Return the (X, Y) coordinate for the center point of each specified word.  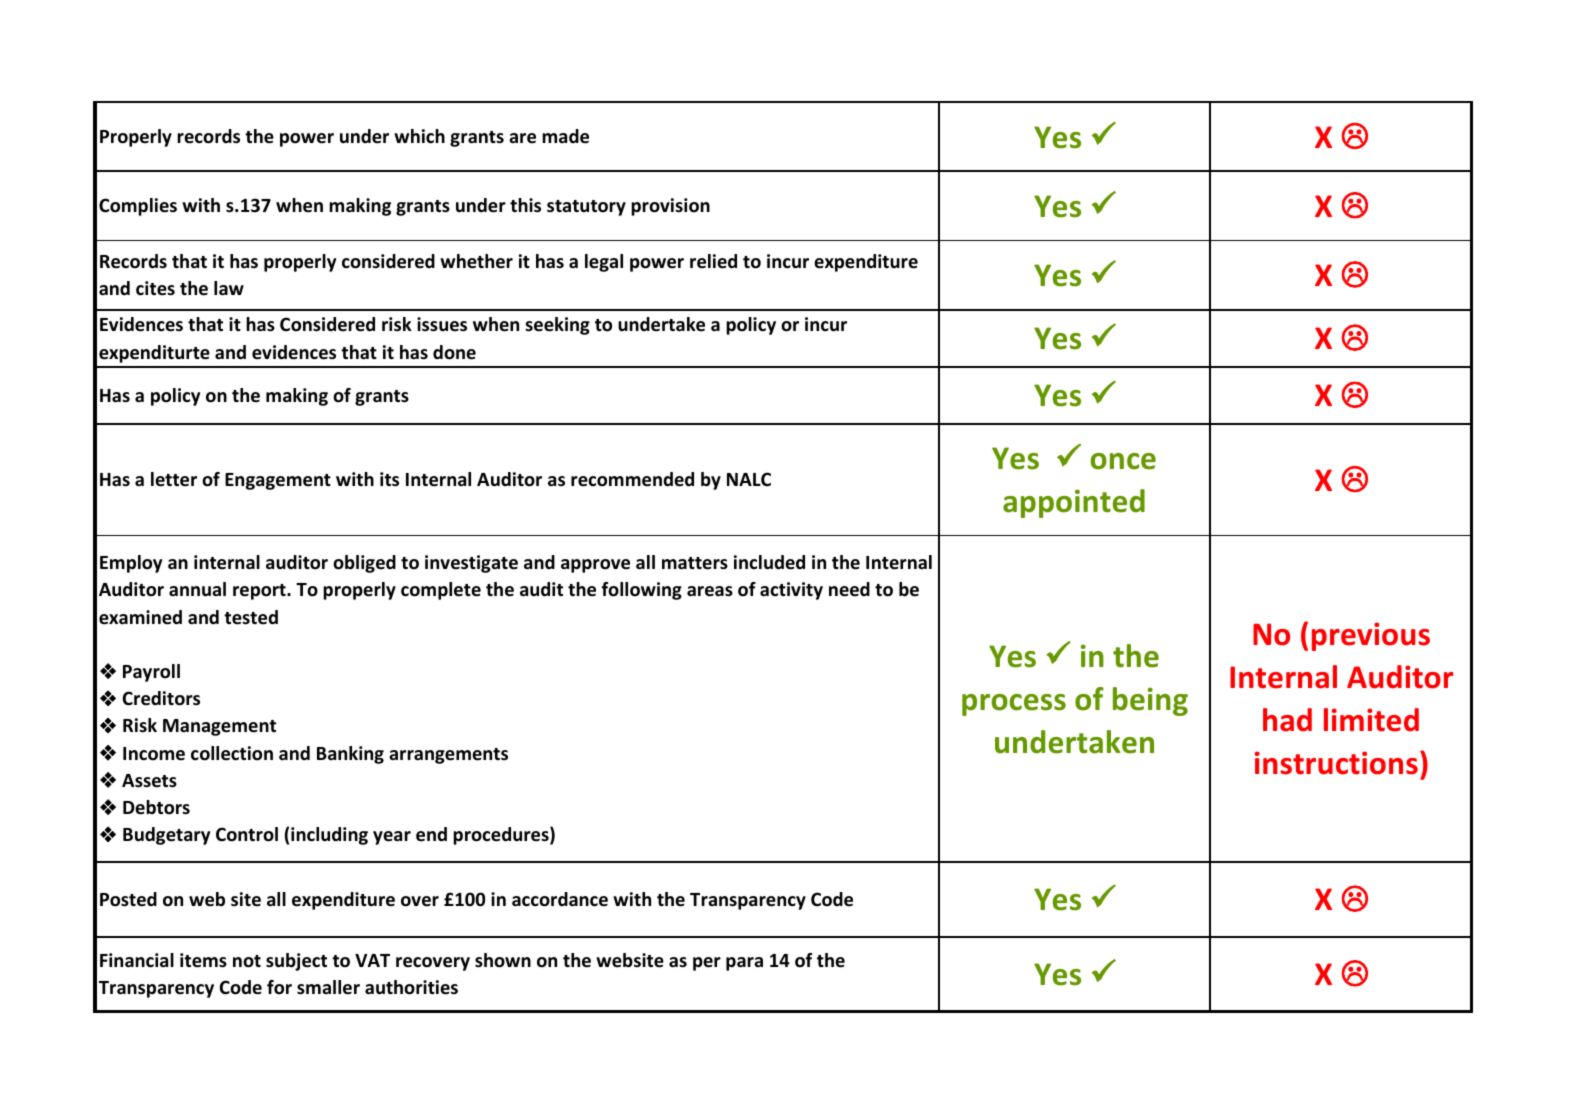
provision (670, 207)
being (1150, 701)
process (1014, 705)
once (1123, 461)
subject (296, 962)
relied (713, 261)
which (419, 136)
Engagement (278, 481)
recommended (632, 479)
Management (219, 727)
